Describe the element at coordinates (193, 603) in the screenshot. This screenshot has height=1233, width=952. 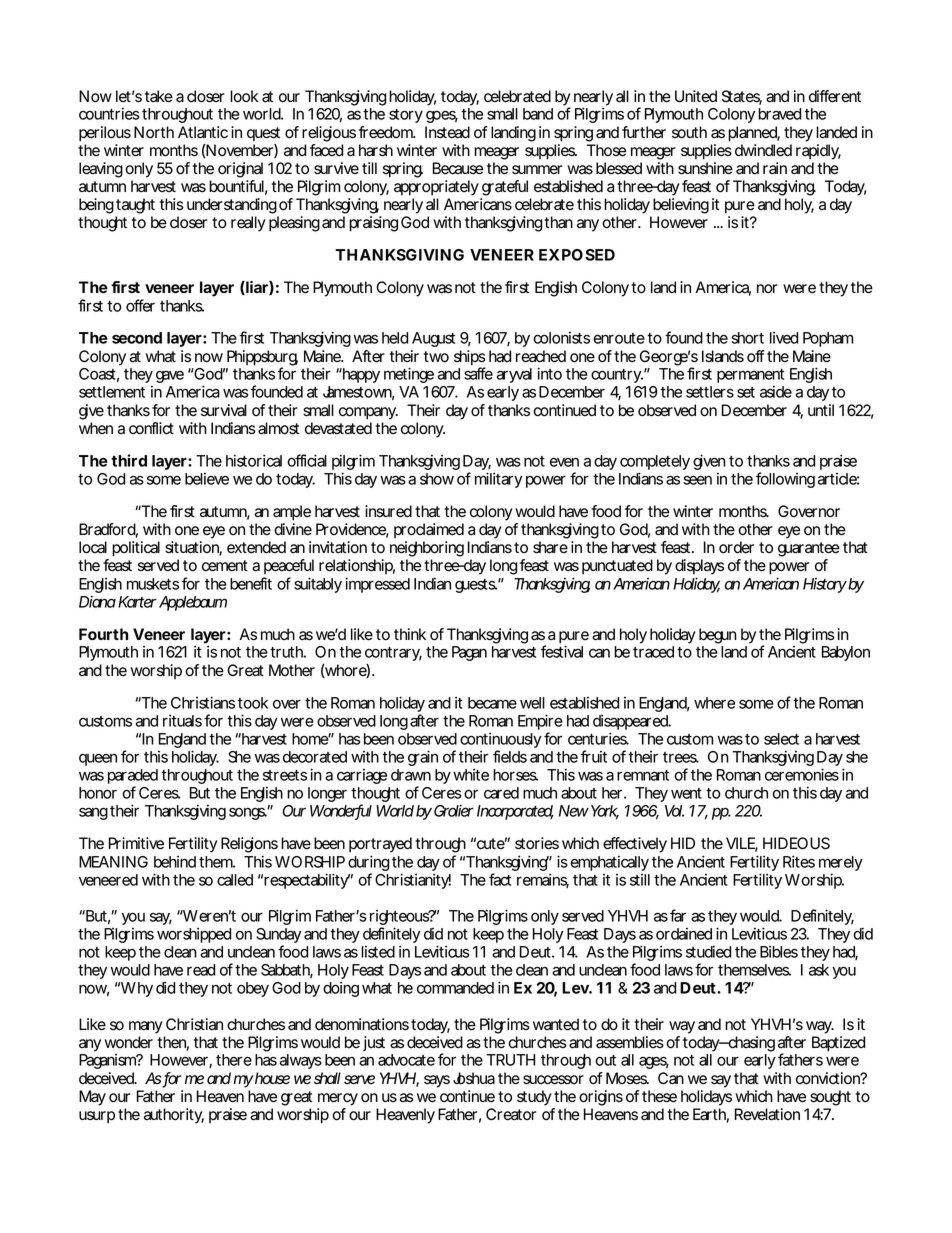
I see `Applebaum` at that location.
